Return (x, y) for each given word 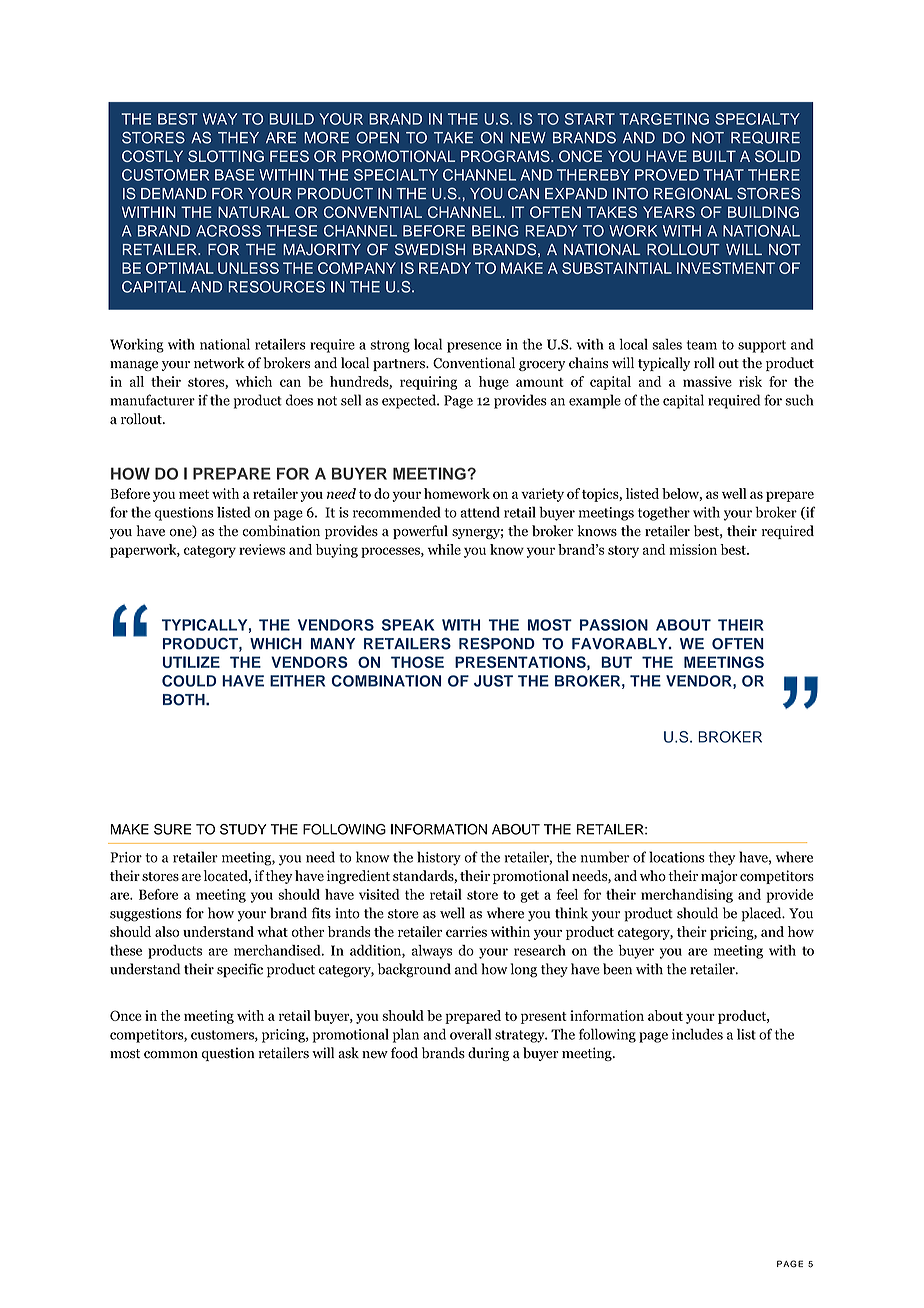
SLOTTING (226, 156)
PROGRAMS (506, 156)
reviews (262, 549)
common (171, 1055)
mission (693, 549)
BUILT (714, 156)
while (444, 549)
